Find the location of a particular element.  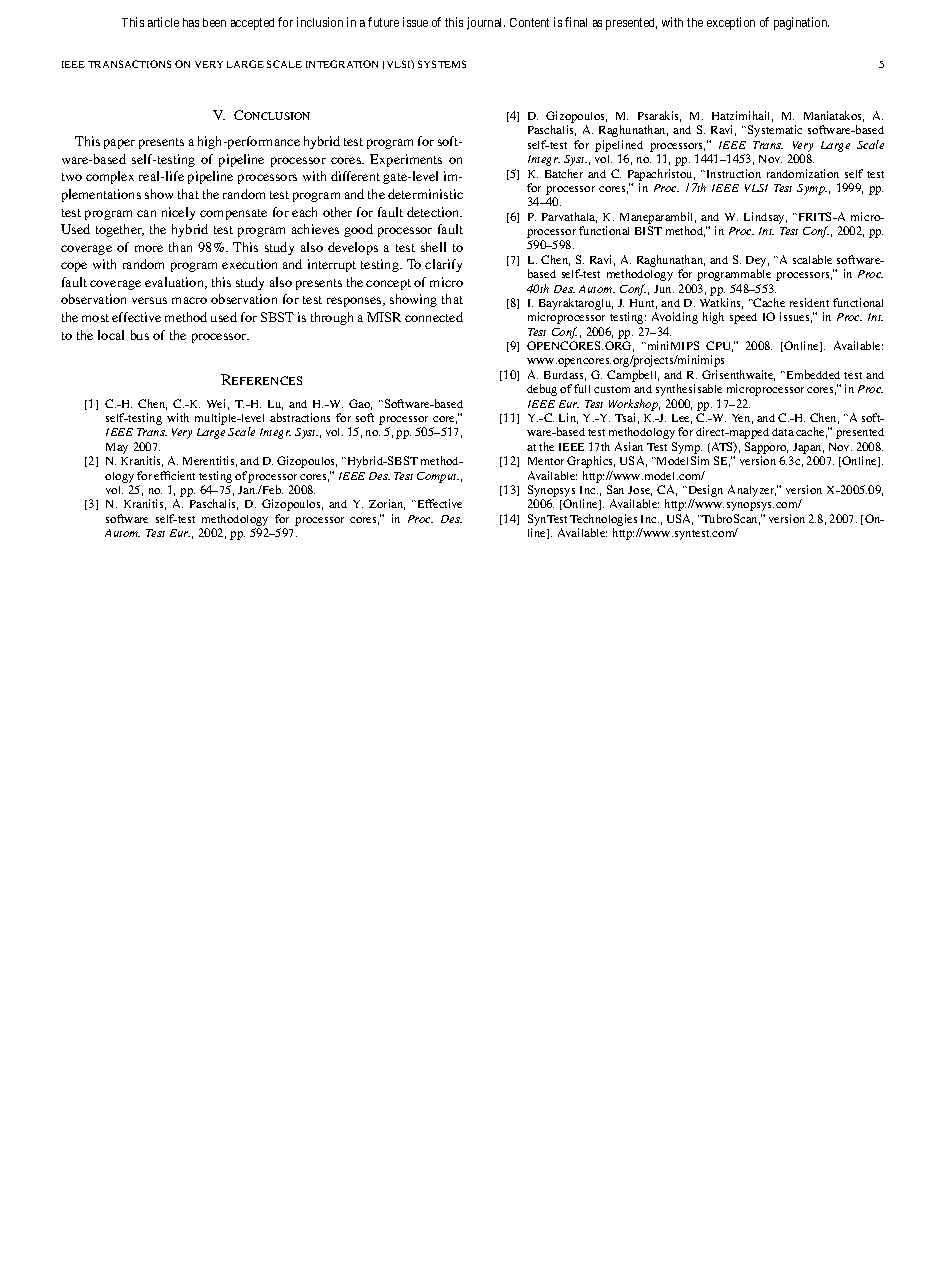

evaluation is located at coordinates (175, 283).
